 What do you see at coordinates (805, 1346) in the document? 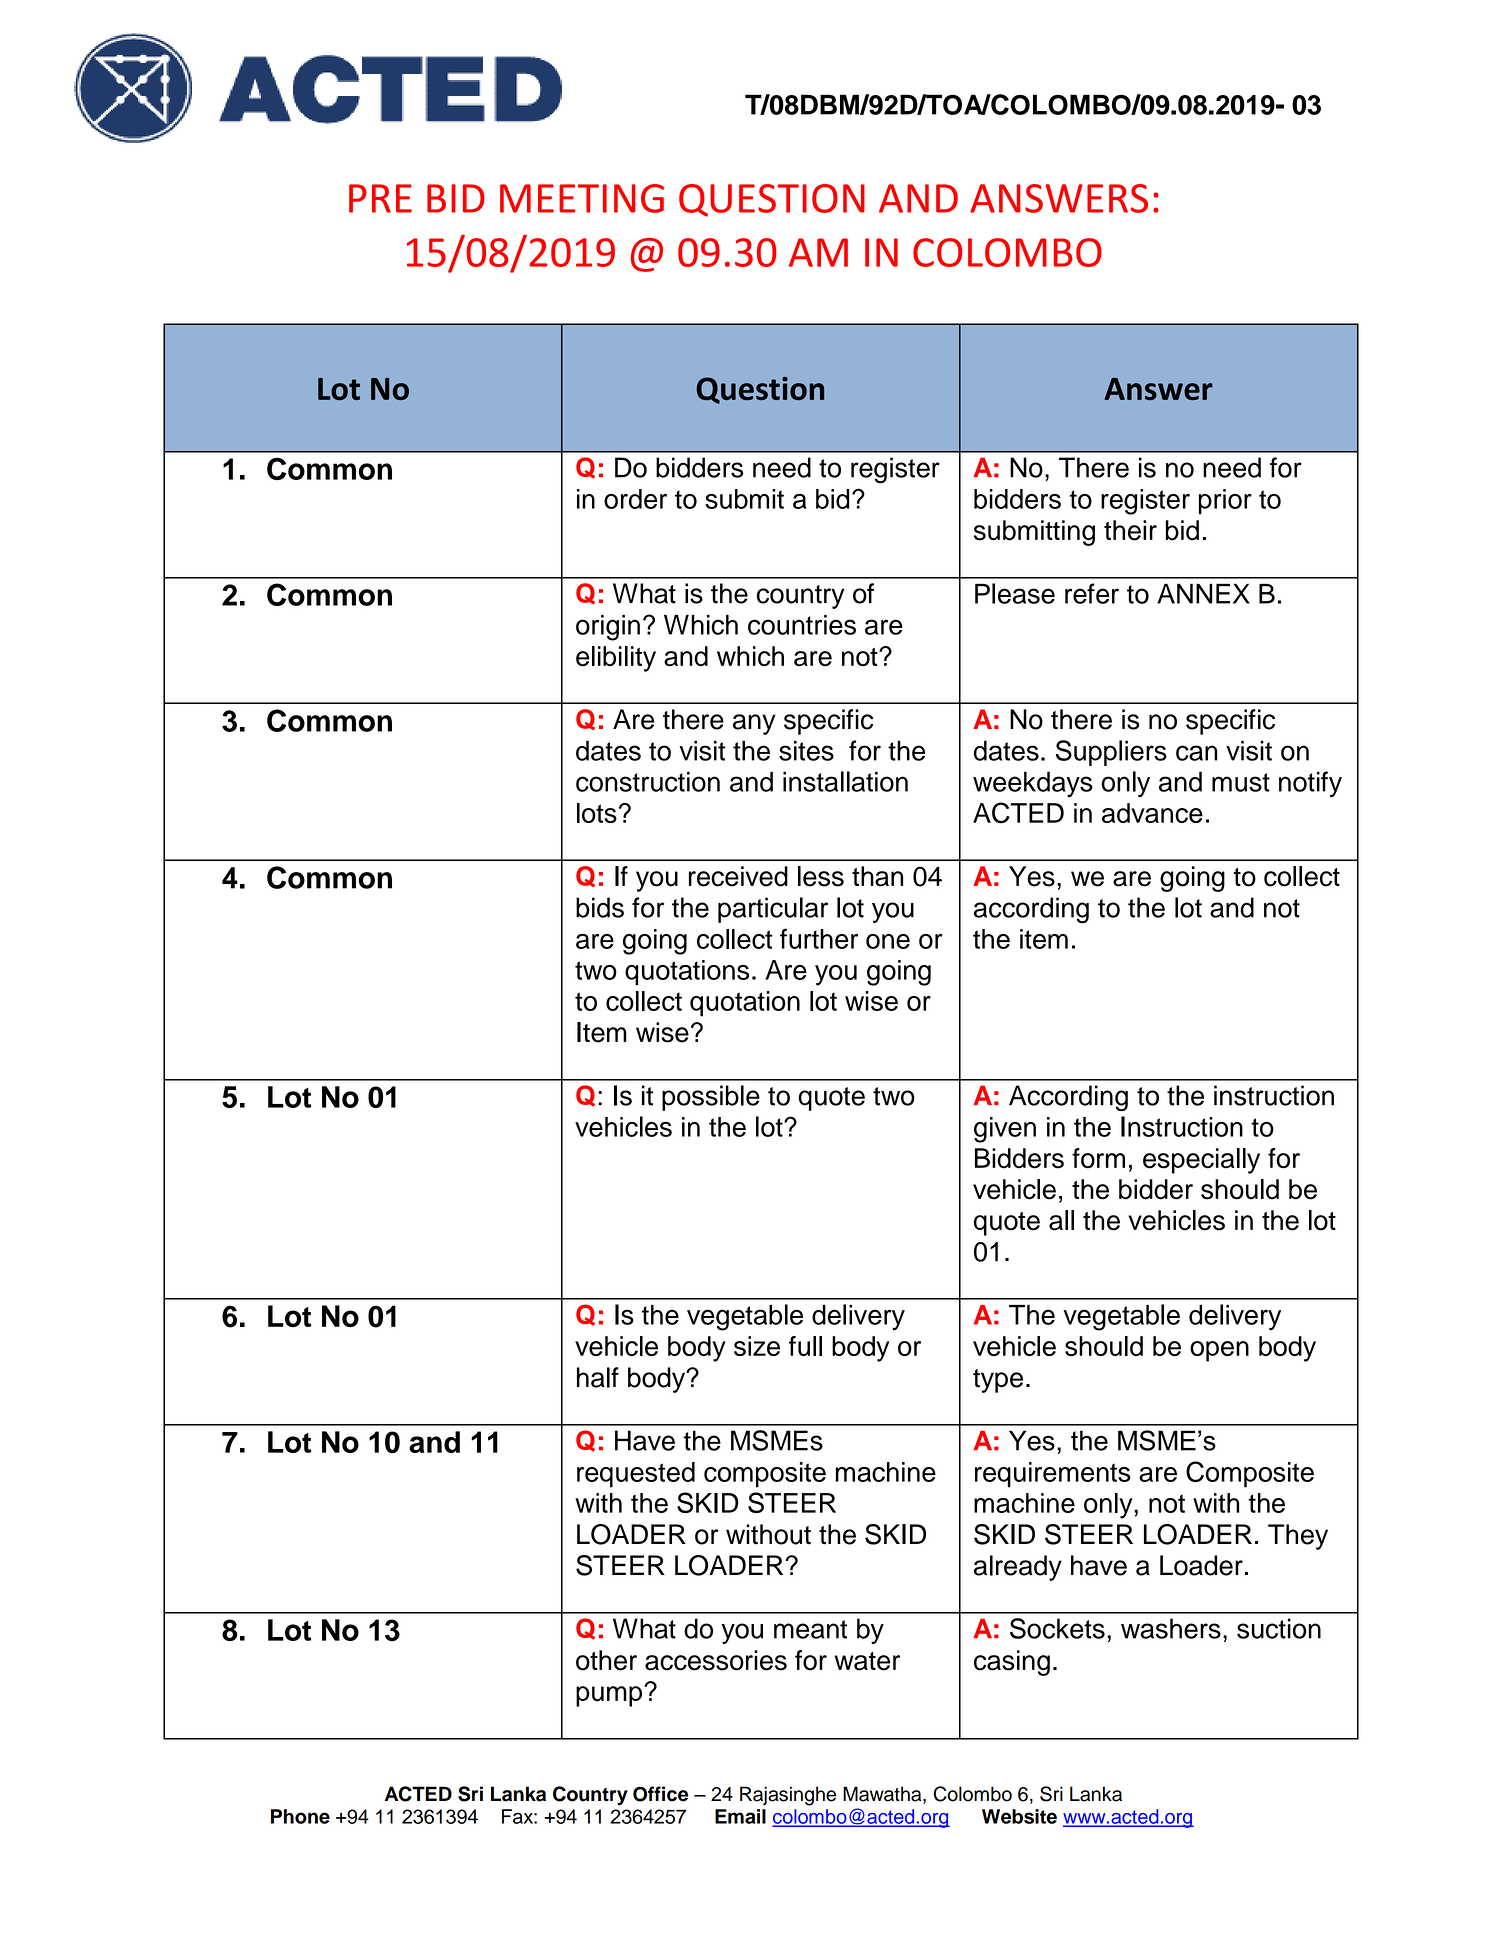
I see `full` at bounding box center [805, 1346].
